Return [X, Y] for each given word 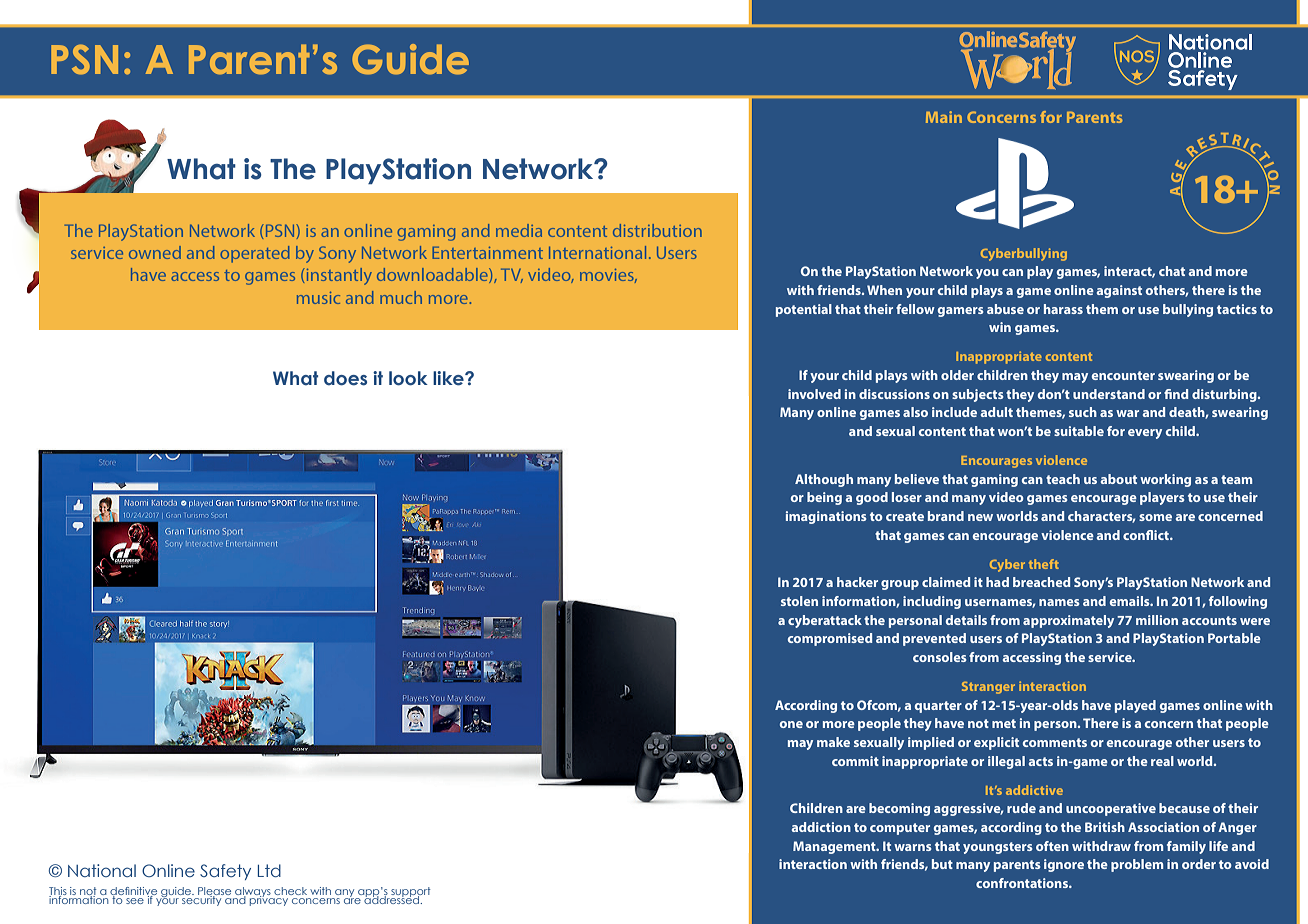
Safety [225, 872]
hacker [857, 582]
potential [804, 310]
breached [1041, 582]
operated [254, 254]
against [1119, 291]
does [345, 378]
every [1145, 434]
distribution [657, 230]
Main [944, 117]
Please [214, 892]
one [791, 724]
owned [155, 252]
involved [814, 394]
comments [1055, 742]
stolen [799, 601]
